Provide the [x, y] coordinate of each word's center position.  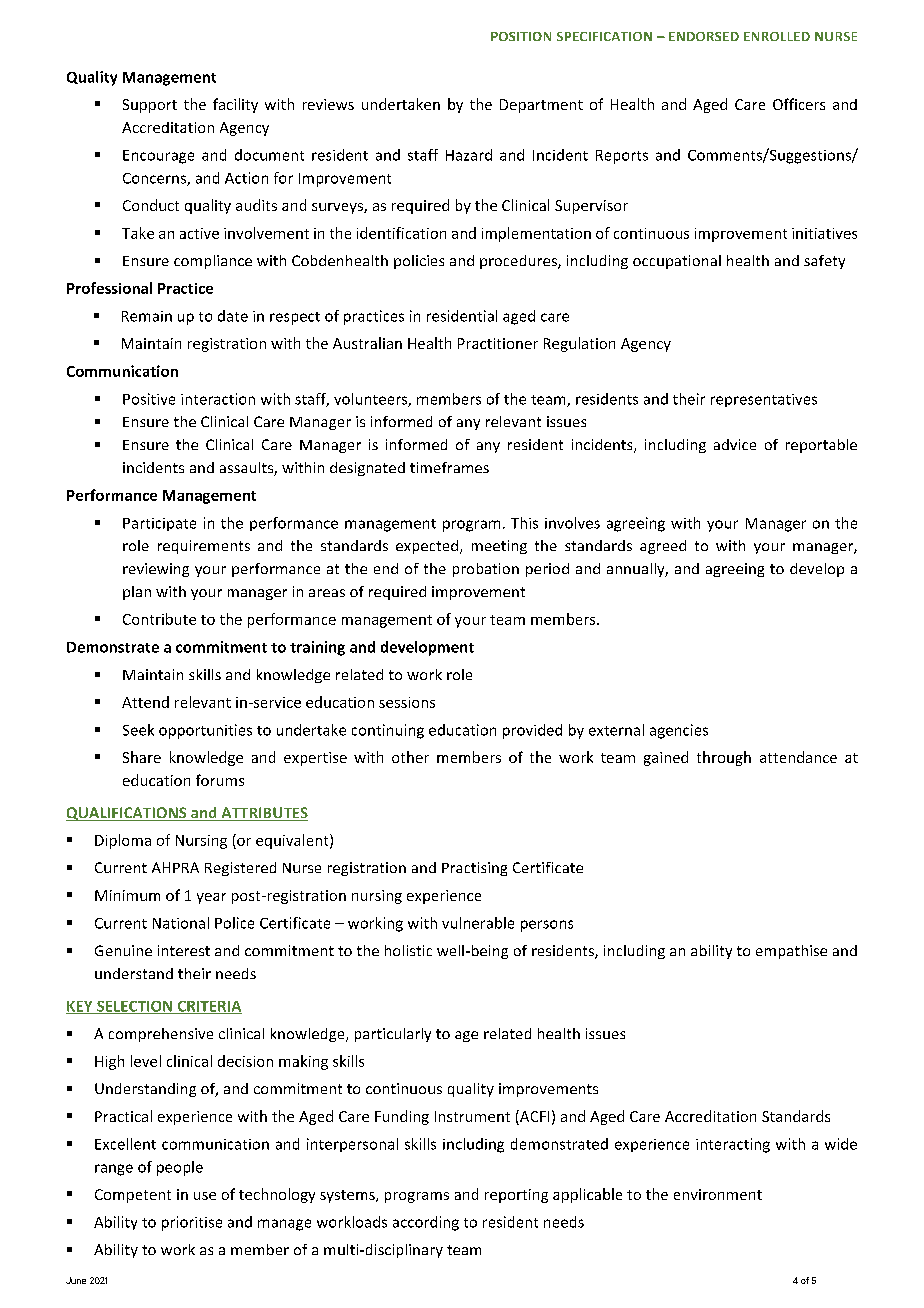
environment [718, 1194]
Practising [474, 869]
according [426, 1223]
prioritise [192, 1223]
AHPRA [175, 867]
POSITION [521, 36]
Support [150, 106]
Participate [159, 524]
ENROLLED [777, 36]
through [724, 758]
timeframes [449, 467]
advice [735, 444]
